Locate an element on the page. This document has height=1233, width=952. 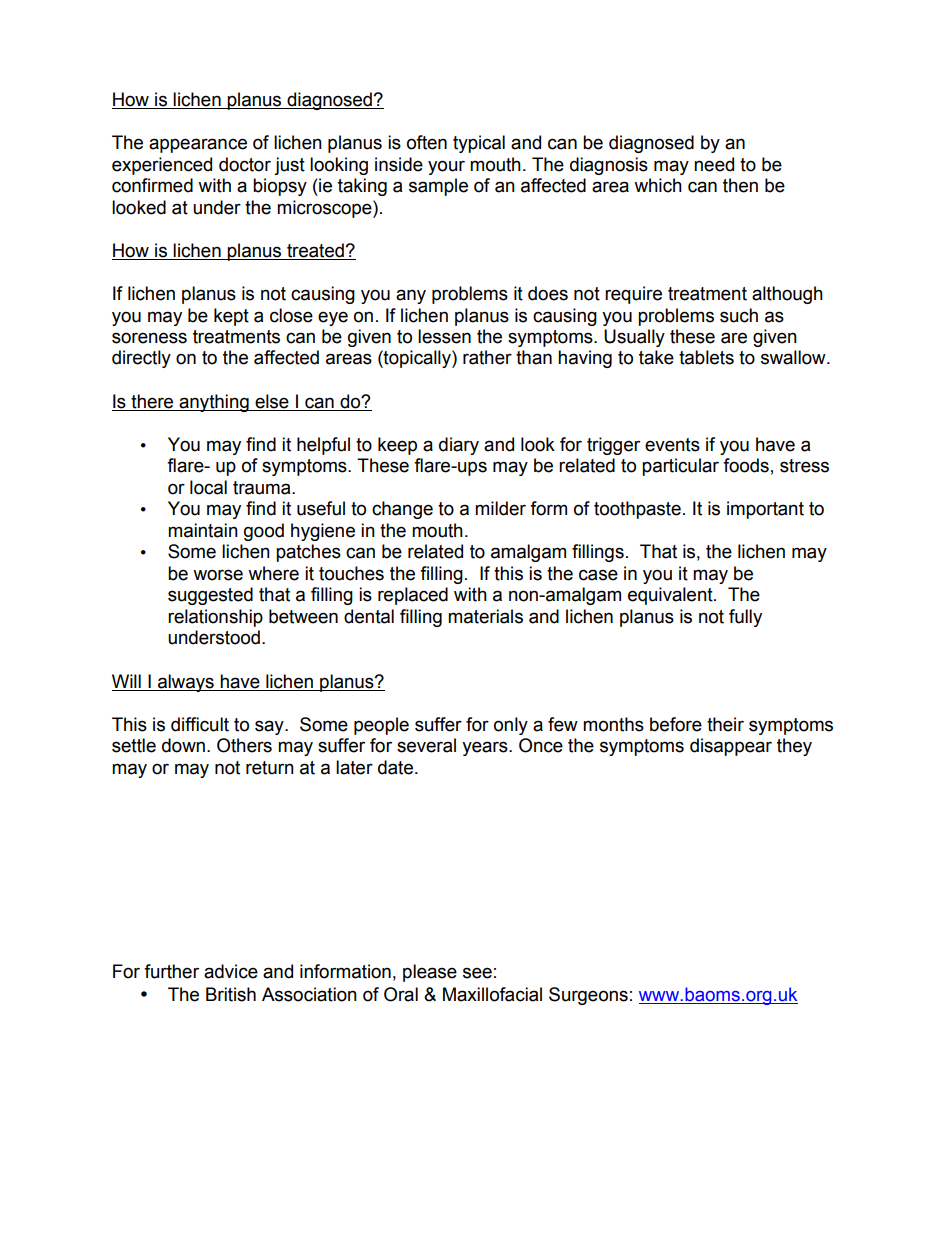
their is located at coordinates (725, 724).
